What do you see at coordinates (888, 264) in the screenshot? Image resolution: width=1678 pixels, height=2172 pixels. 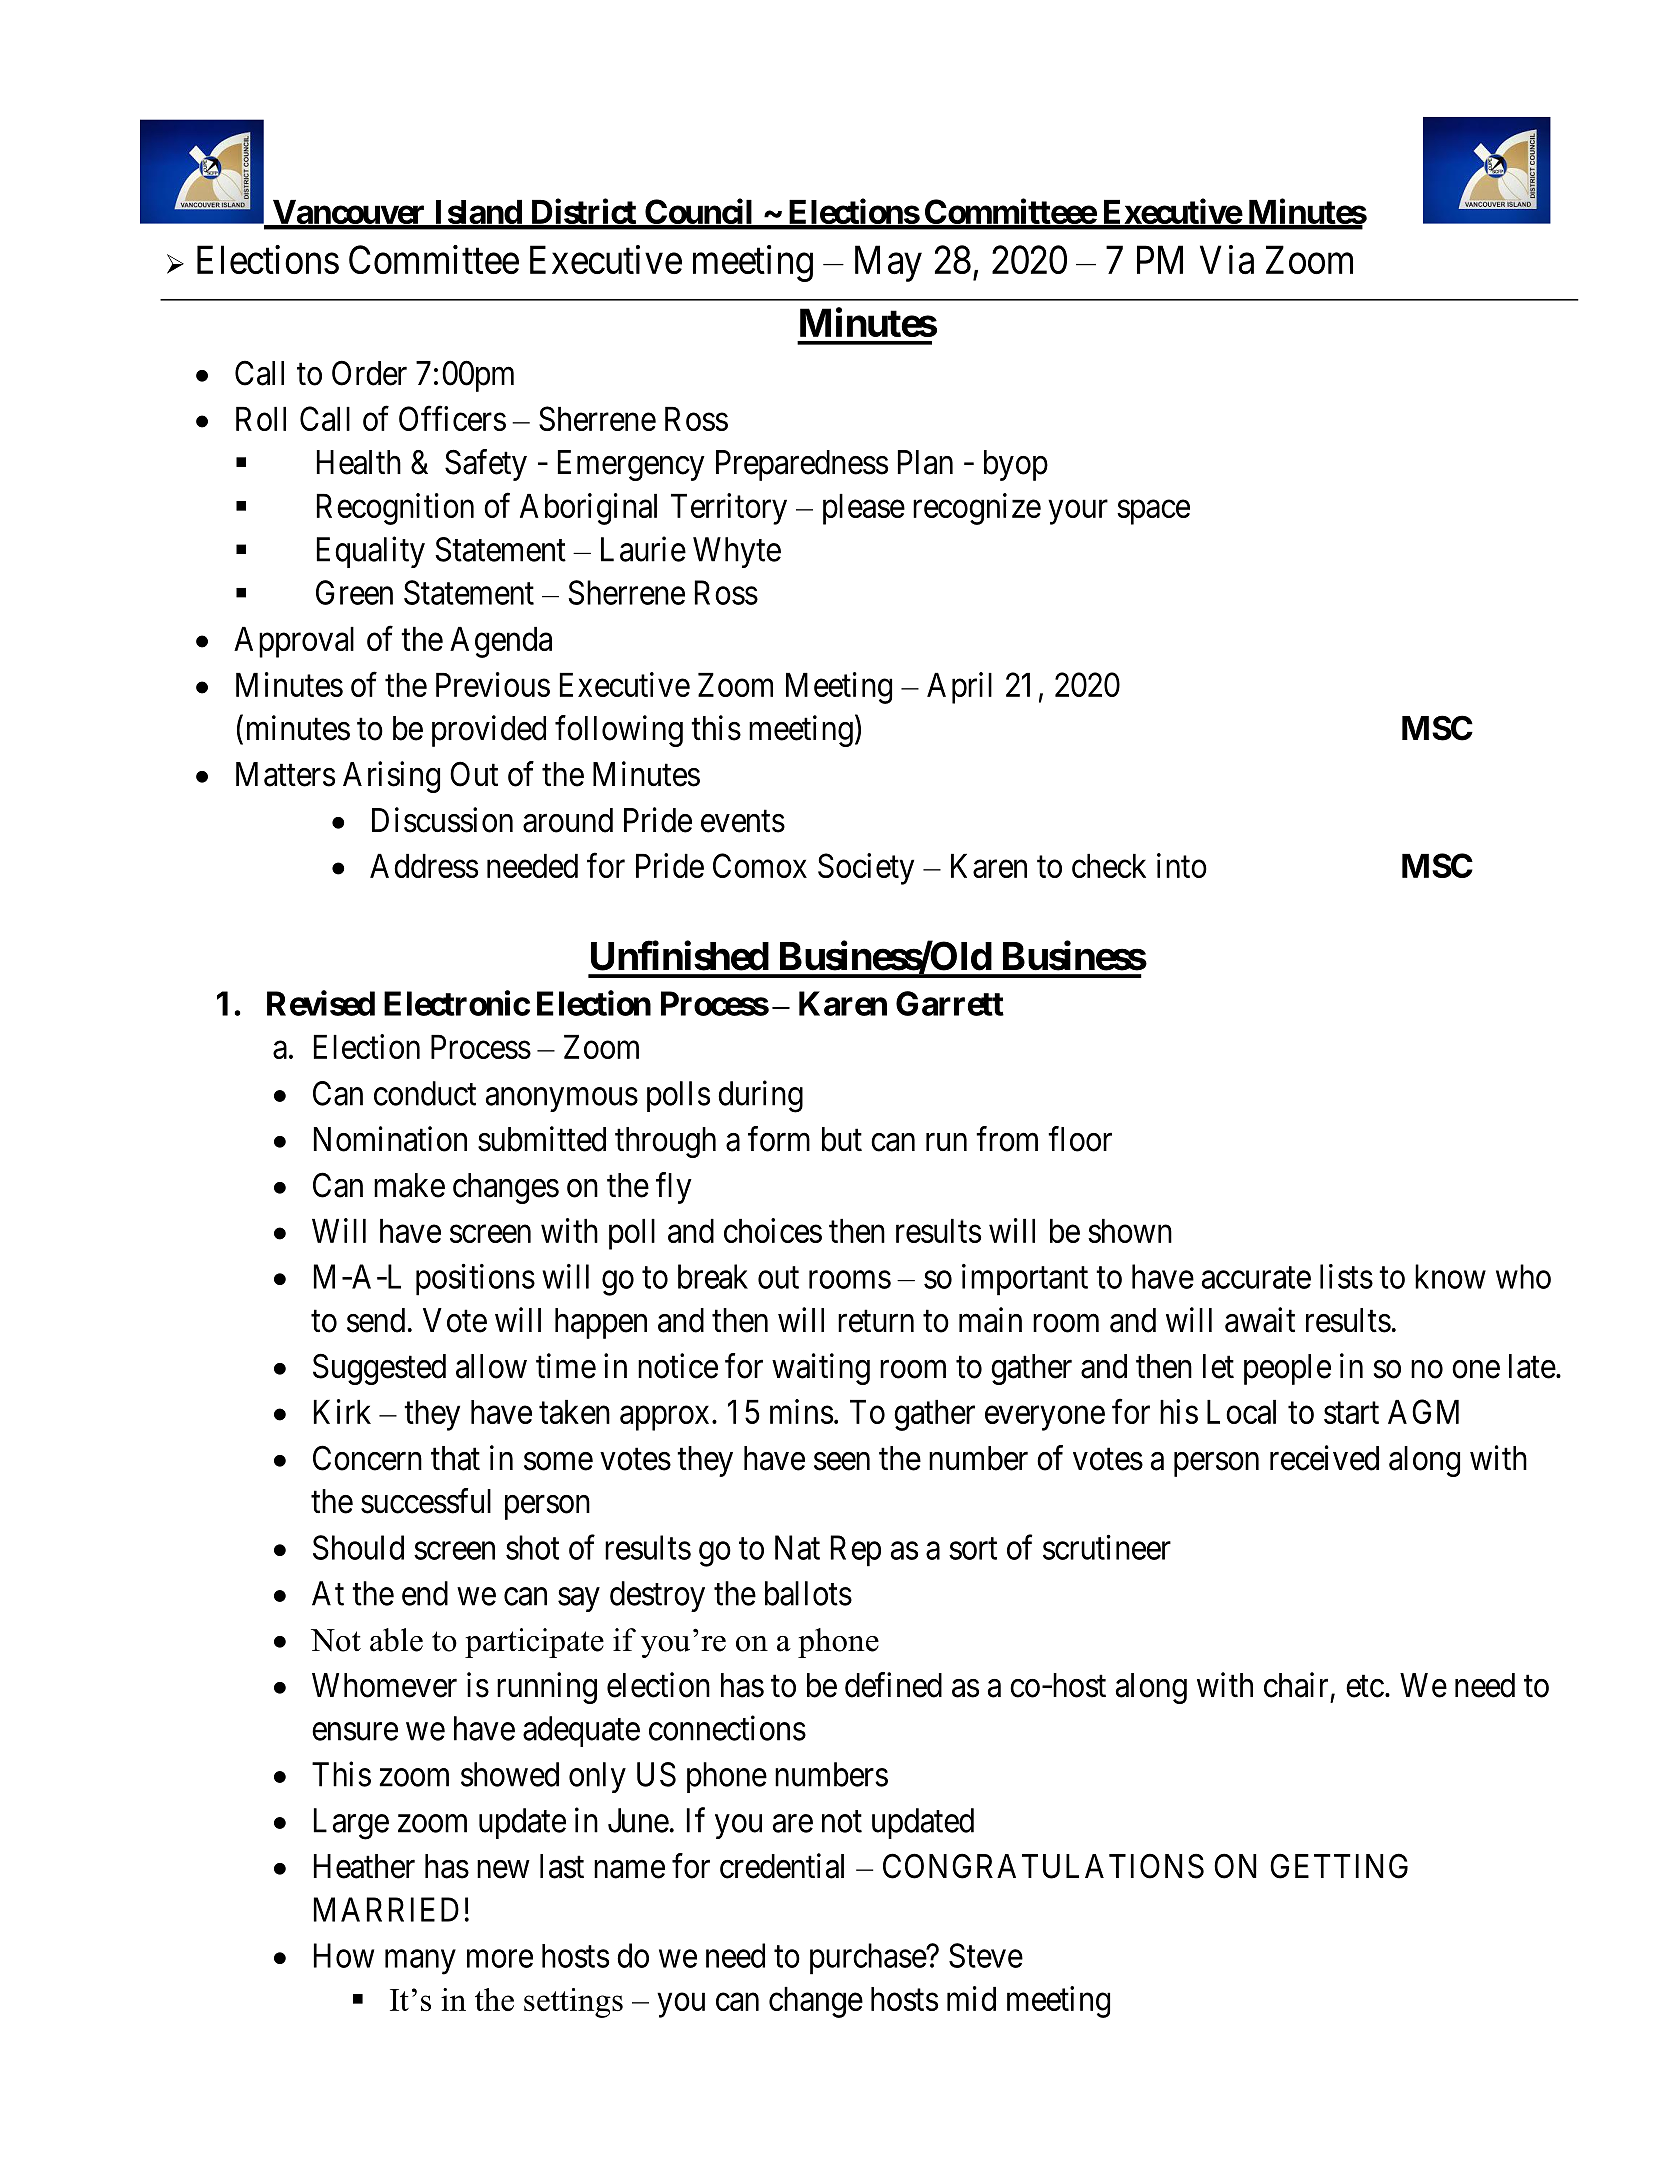 I see `May` at bounding box center [888, 264].
